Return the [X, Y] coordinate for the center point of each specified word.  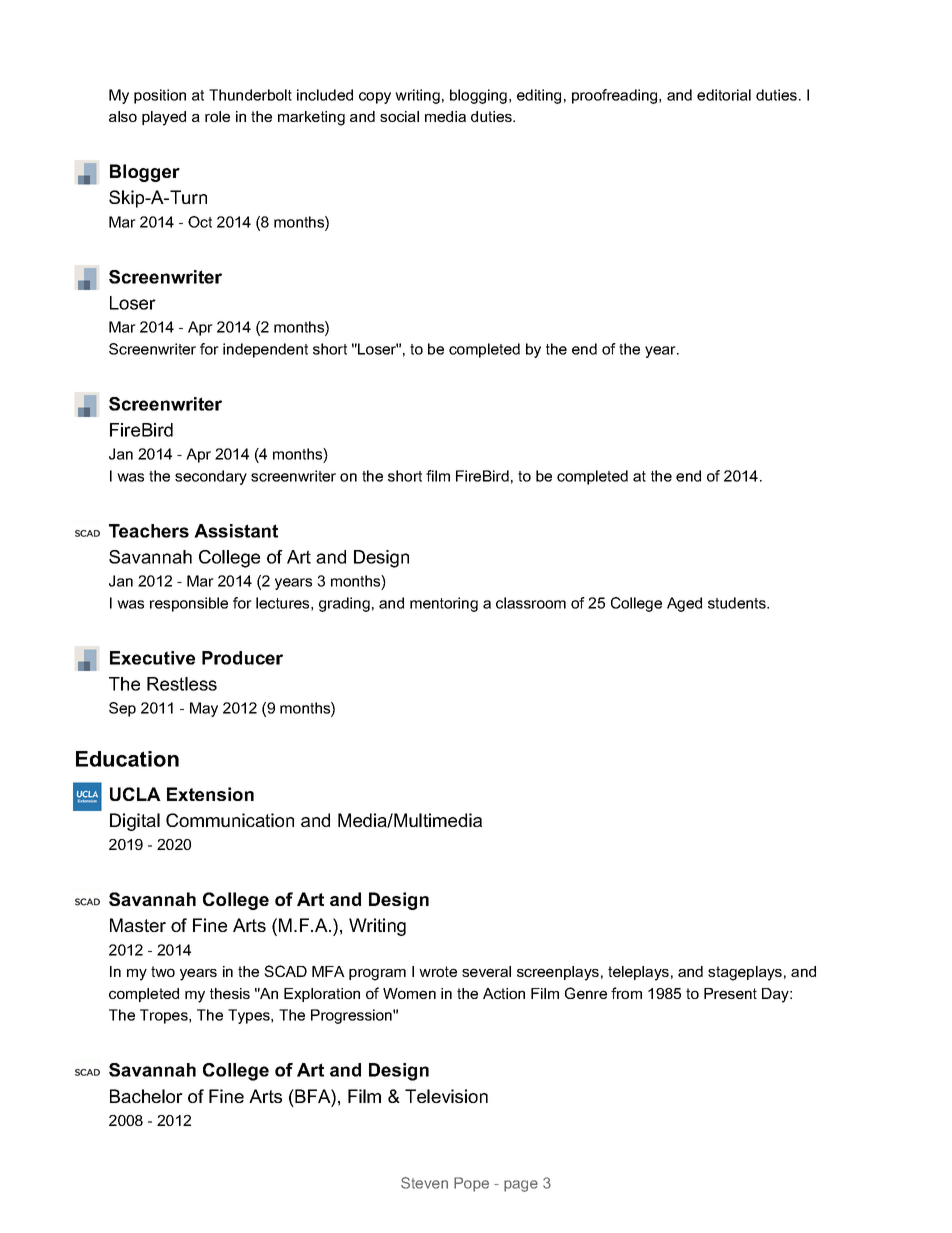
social [399, 116]
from [626, 993]
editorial [724, 95]
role [217, 116]
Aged [684, 604]
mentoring [444, 604]
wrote [438, 971]
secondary [211, 477]
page [521, 1186]
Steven [424, 1183]
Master [138, 925]
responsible [189, 604]
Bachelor [146, 1096]
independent [265, 350]
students [738, 603]
